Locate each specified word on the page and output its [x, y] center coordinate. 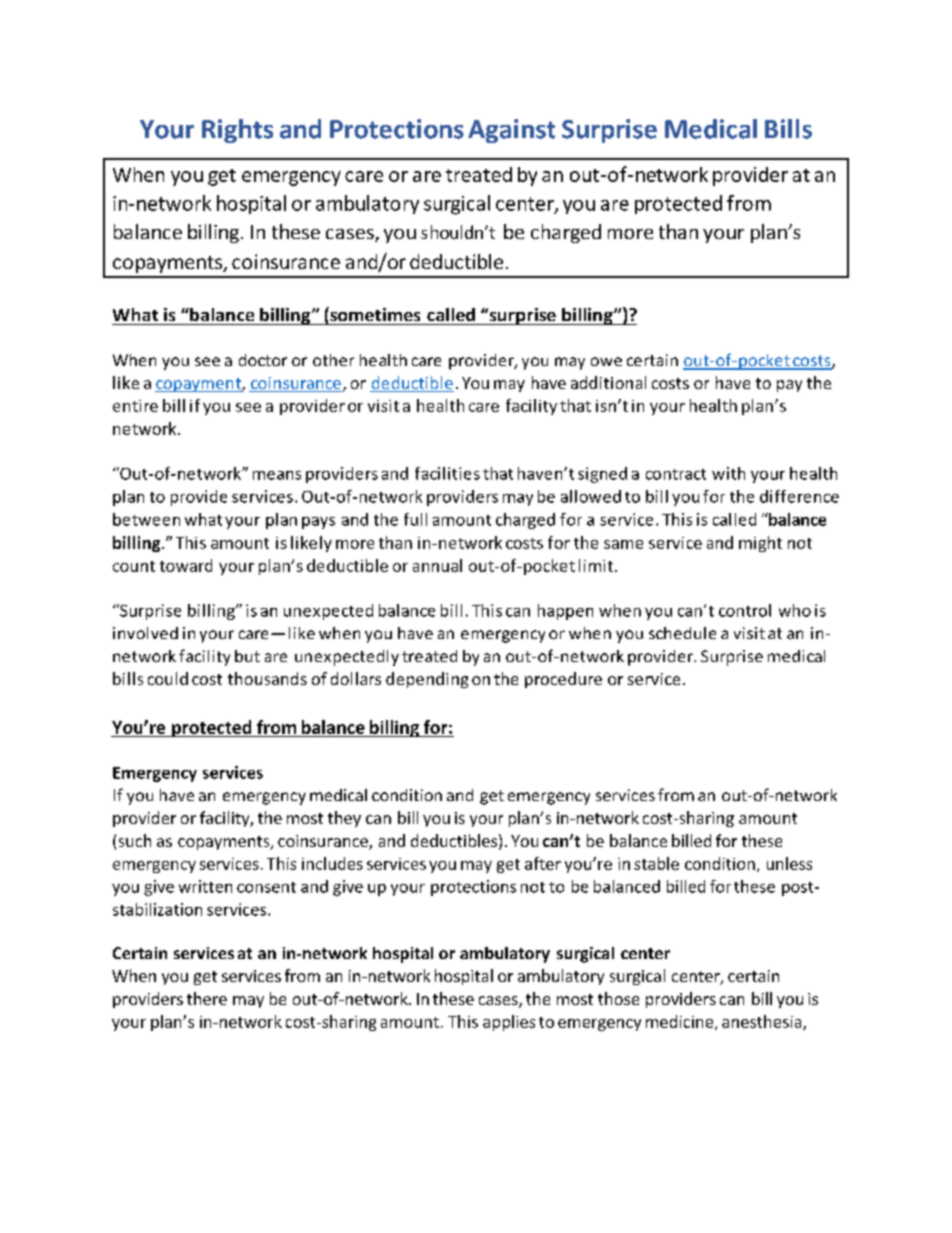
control [745, 610]
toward [186, 565]
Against [511, 131]
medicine [681, 1022]
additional [608, 382]
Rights [237, 131]
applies [509, 1023]
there [207, 998]
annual [437, 565]
